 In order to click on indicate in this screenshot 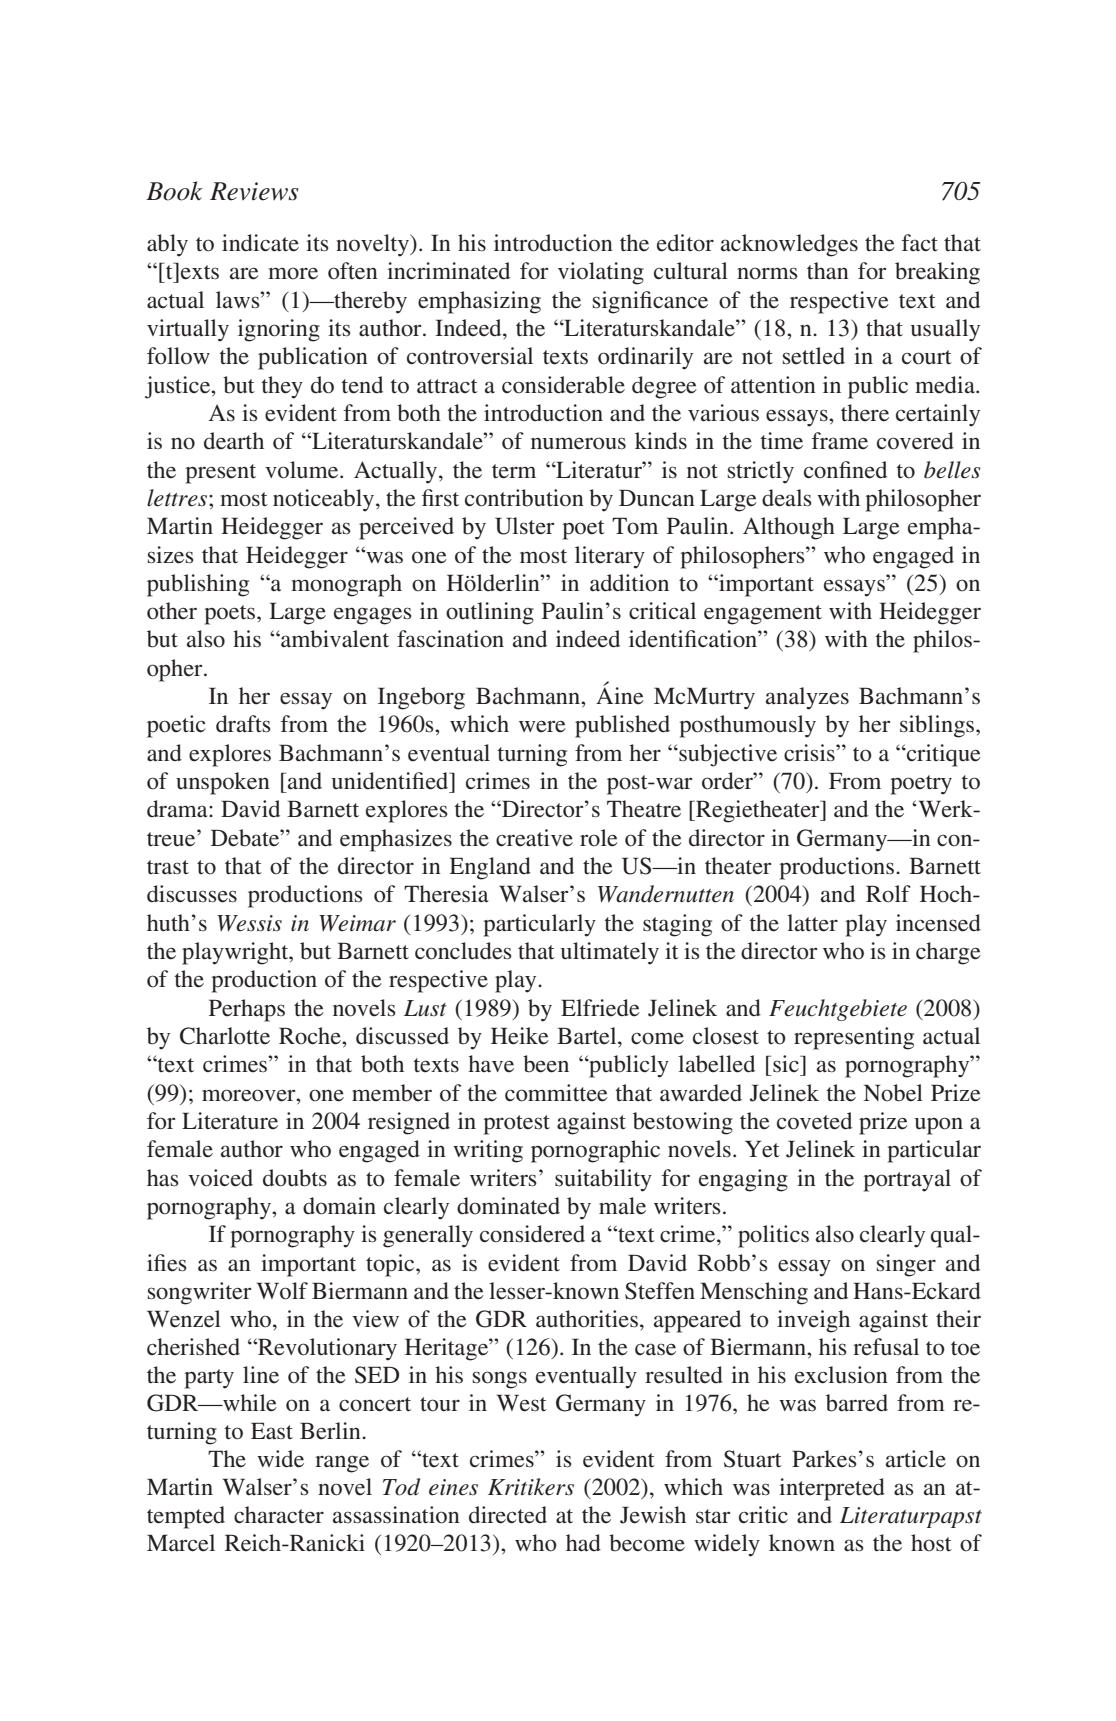, I will do `click(260, 243)`.
